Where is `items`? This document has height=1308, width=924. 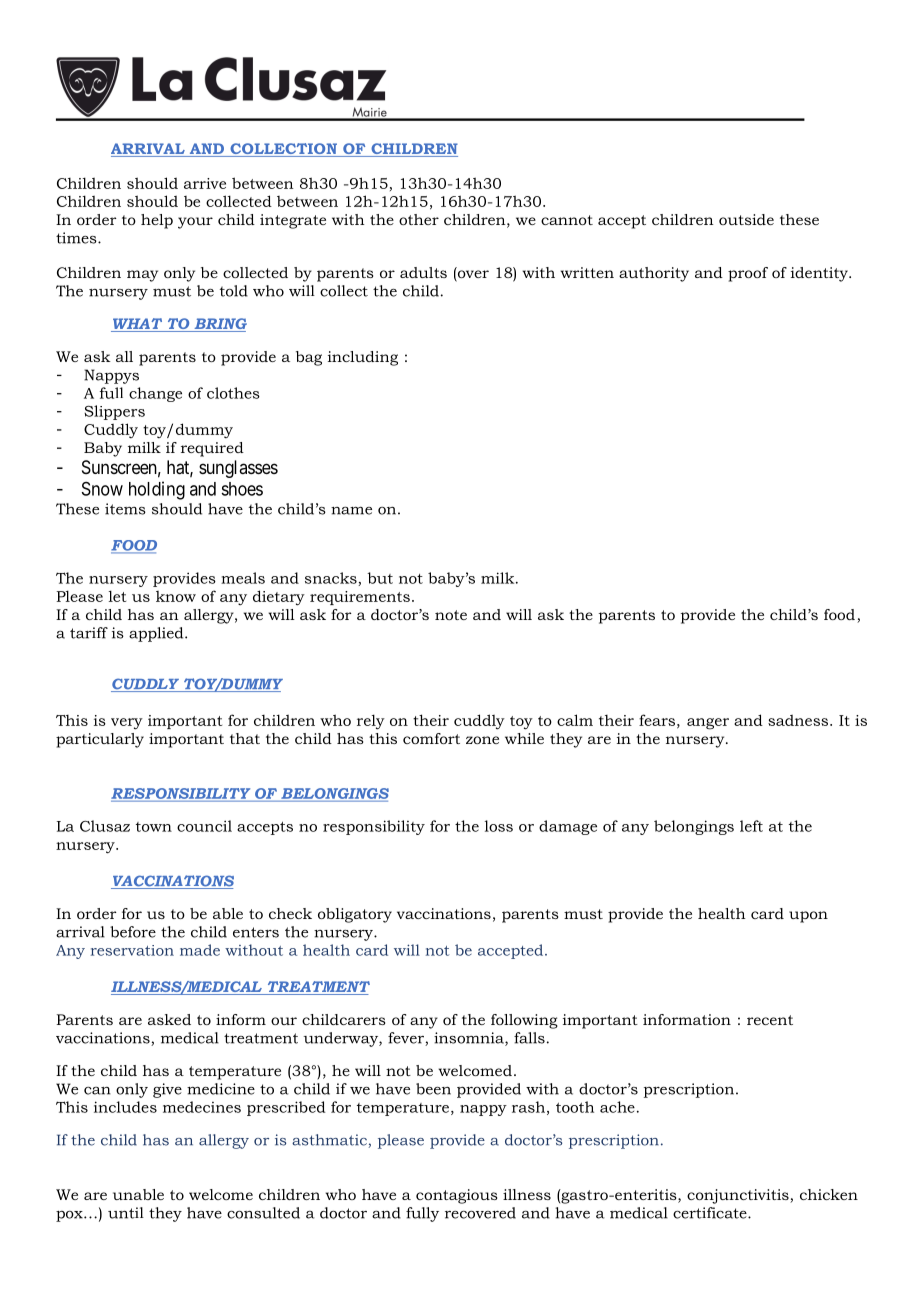 items is located at coordinates (125, 509).
